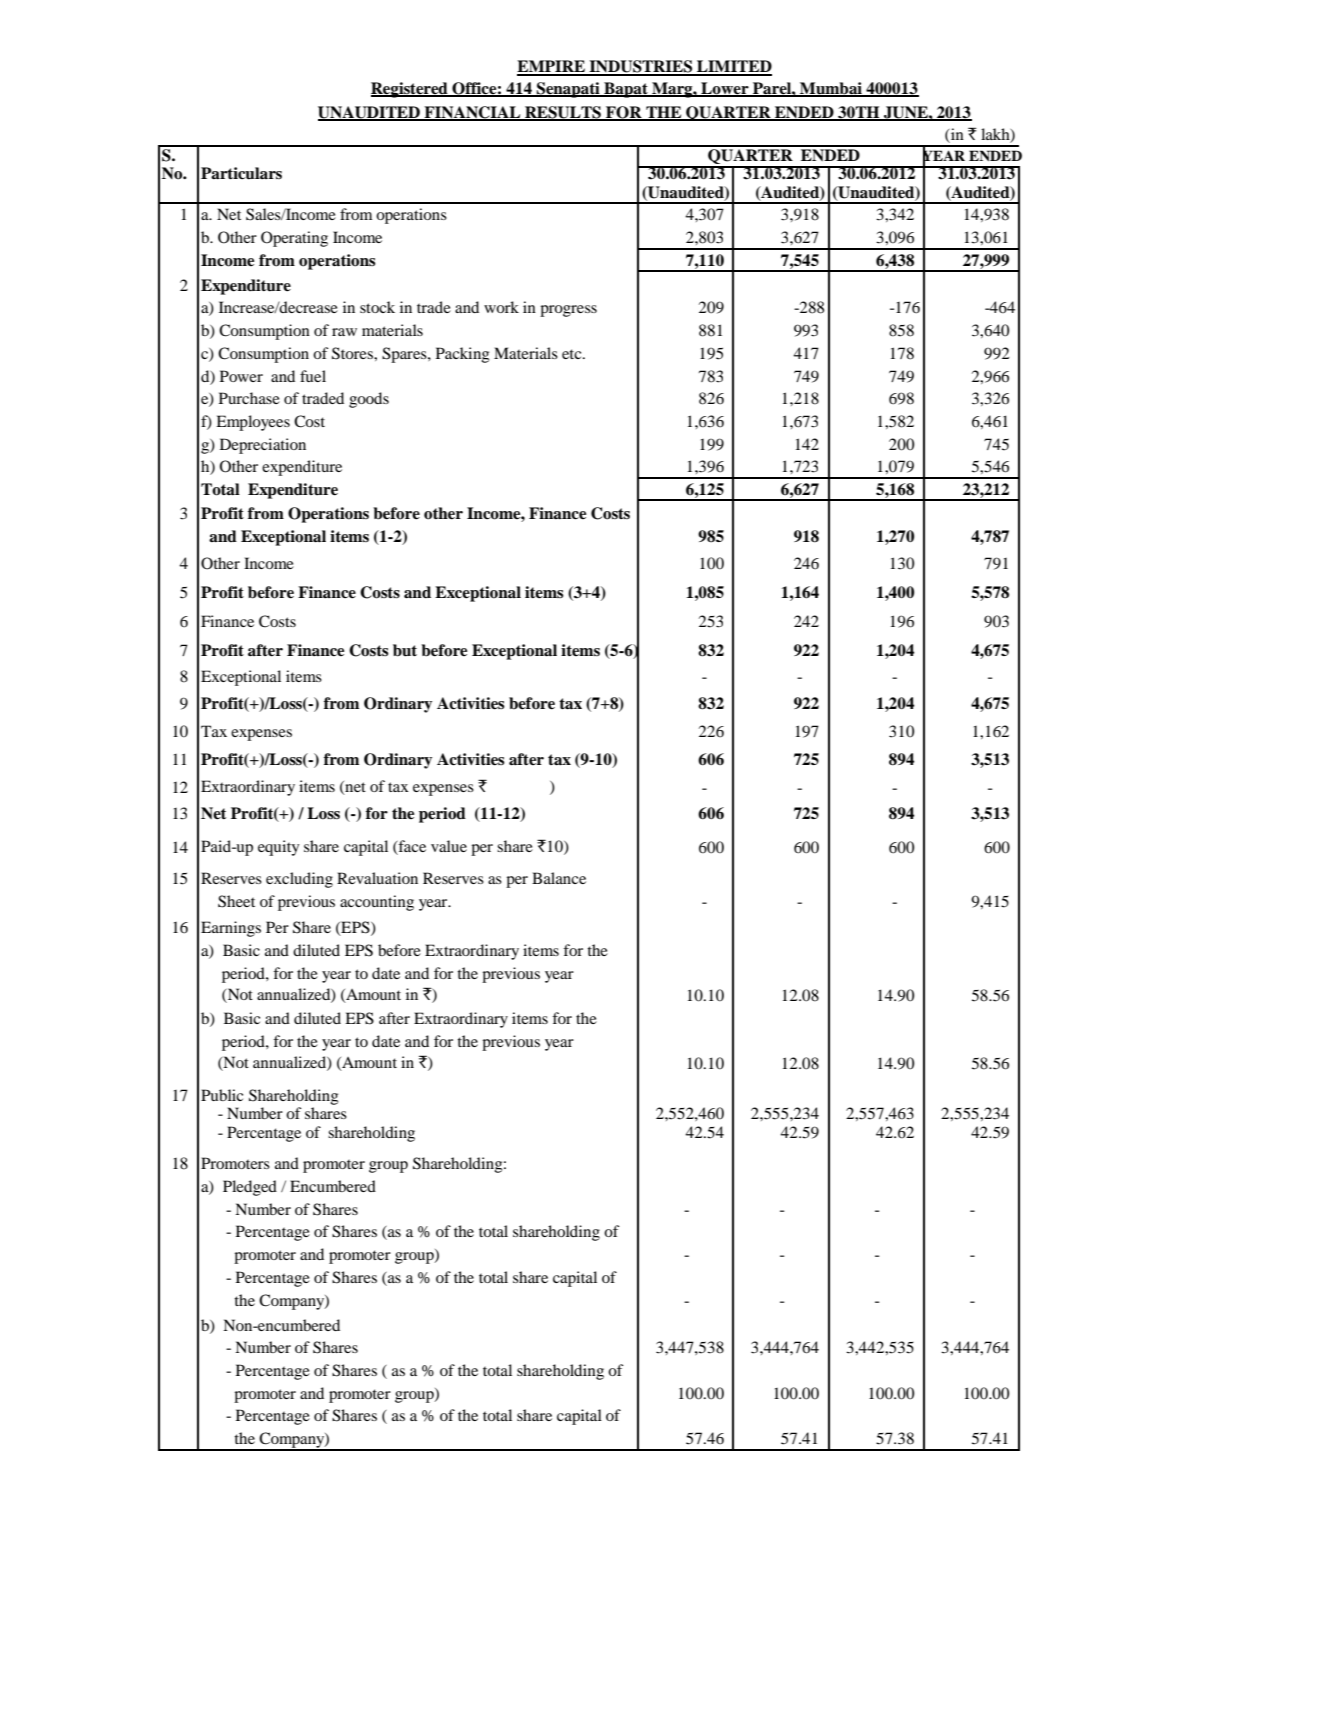  What do you see at coordinates (263, 446) in the document?
I see `Depreciation` at bounding box center [263, 446].
